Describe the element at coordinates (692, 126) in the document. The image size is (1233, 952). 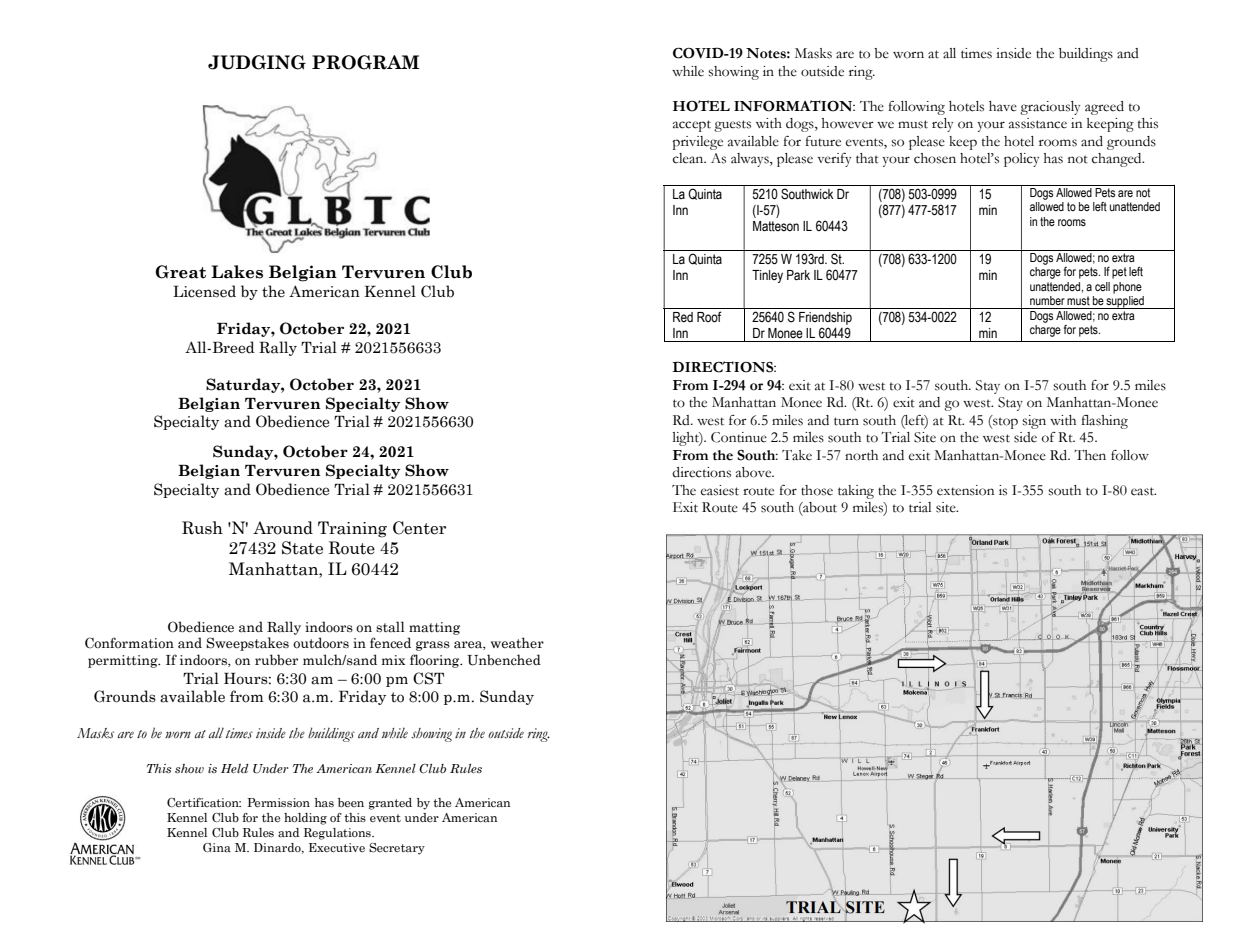
I see `accept` at that location.
